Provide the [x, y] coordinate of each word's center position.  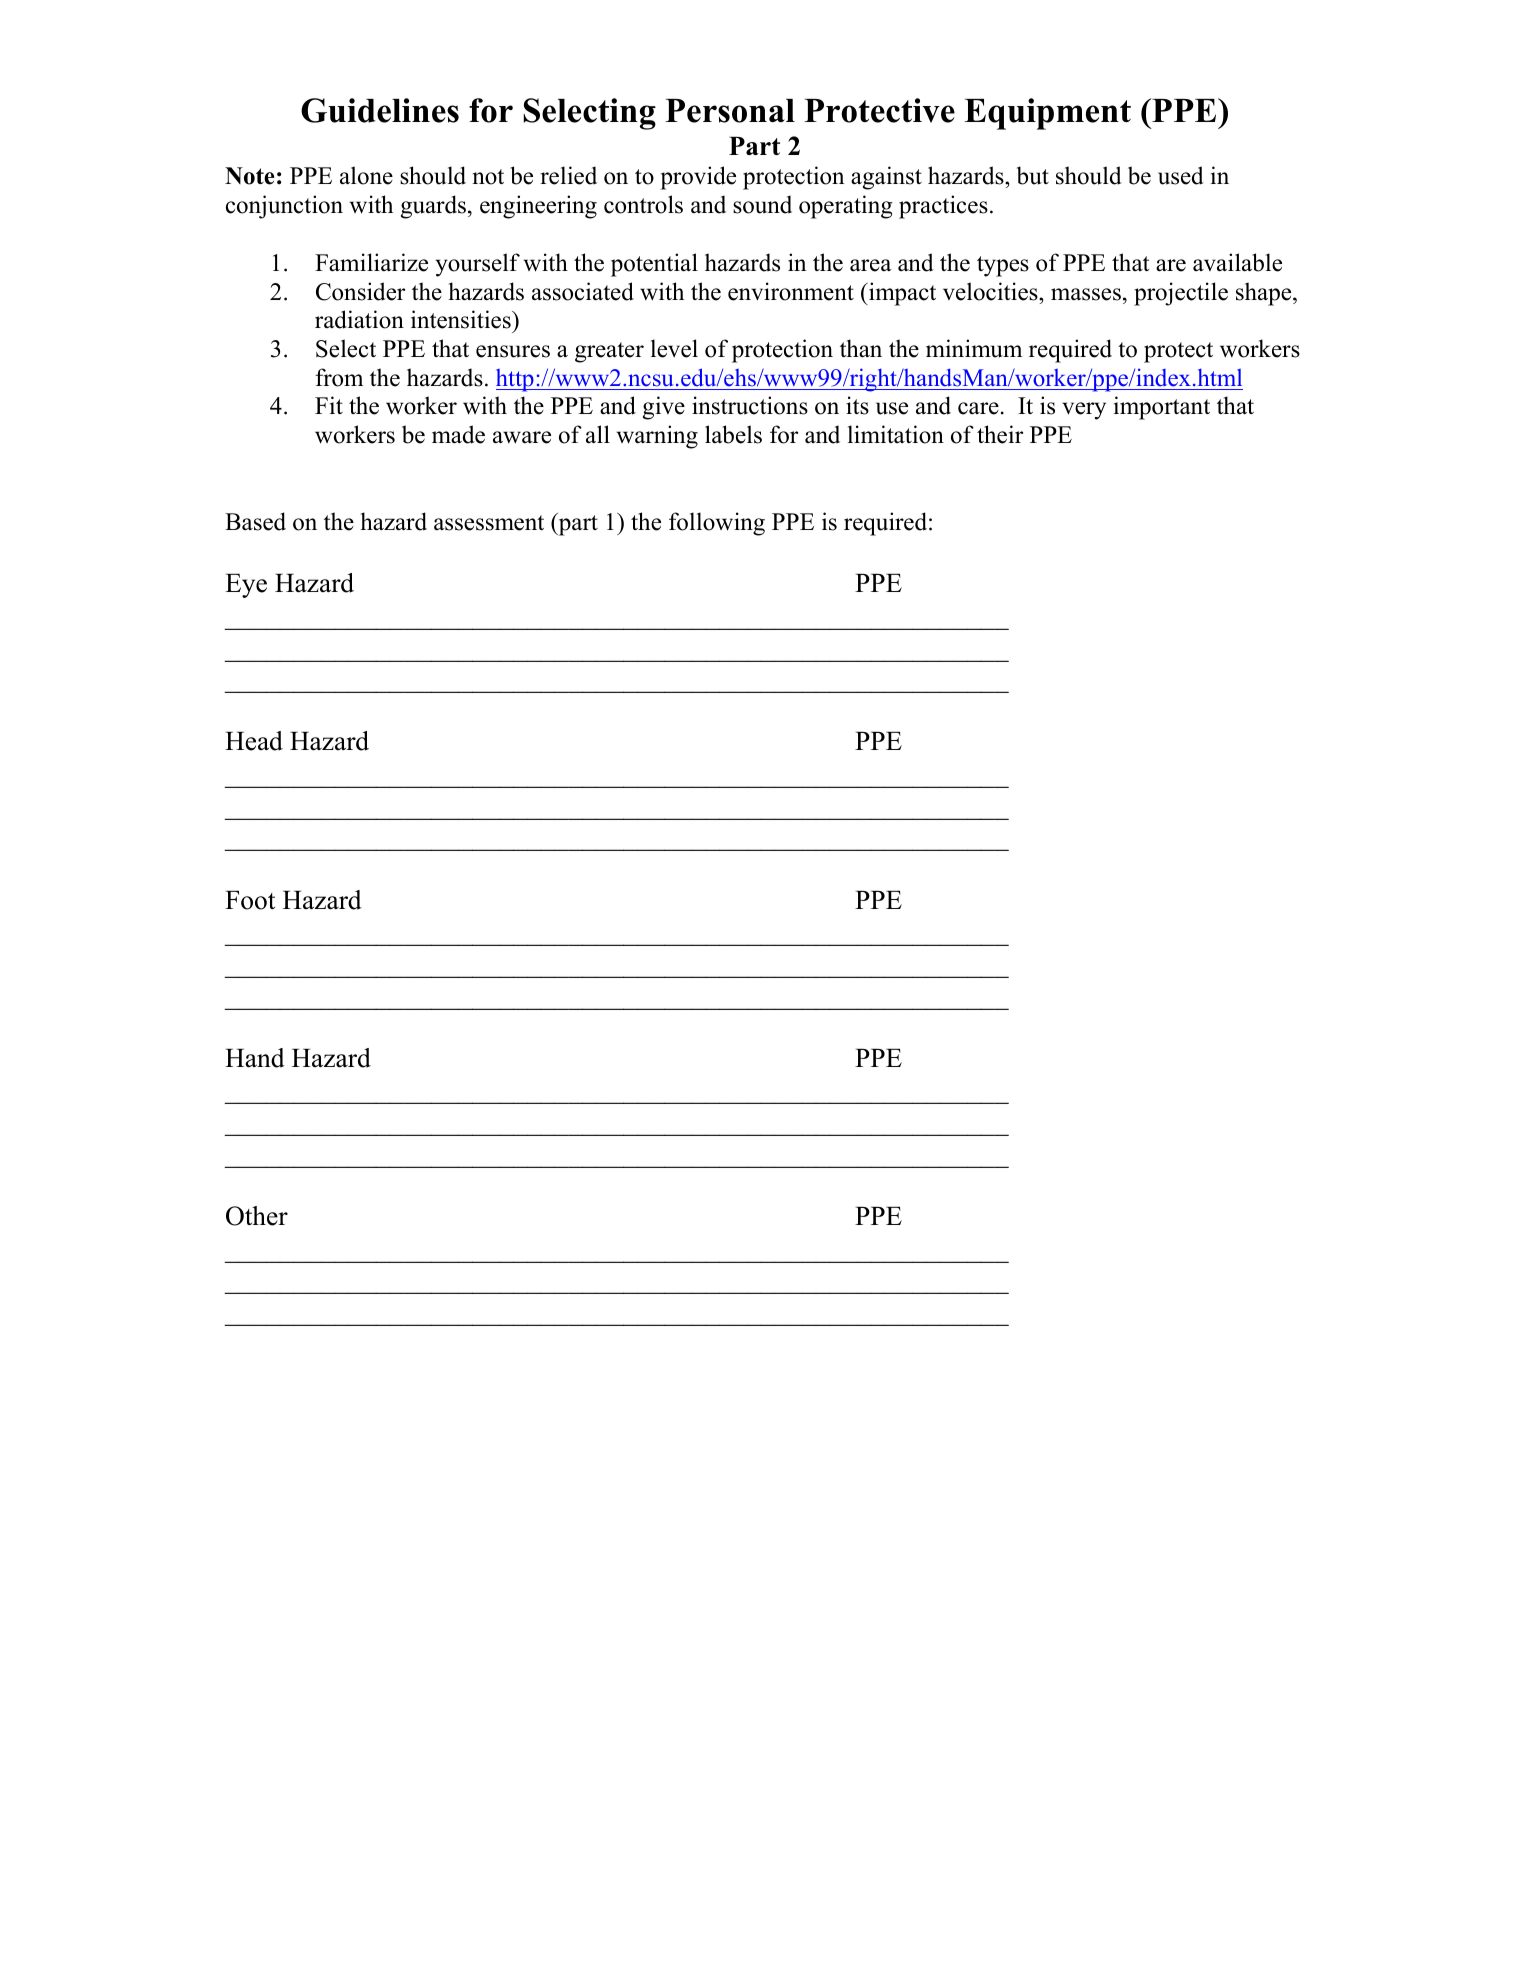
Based [255, 521]
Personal [730, 111]
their [1000, 434]
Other [257, 1216]
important [1162, 408]
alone [366, 175]
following [717, 524]
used [1181, 175]
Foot [250, 900]
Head [254, 741]
